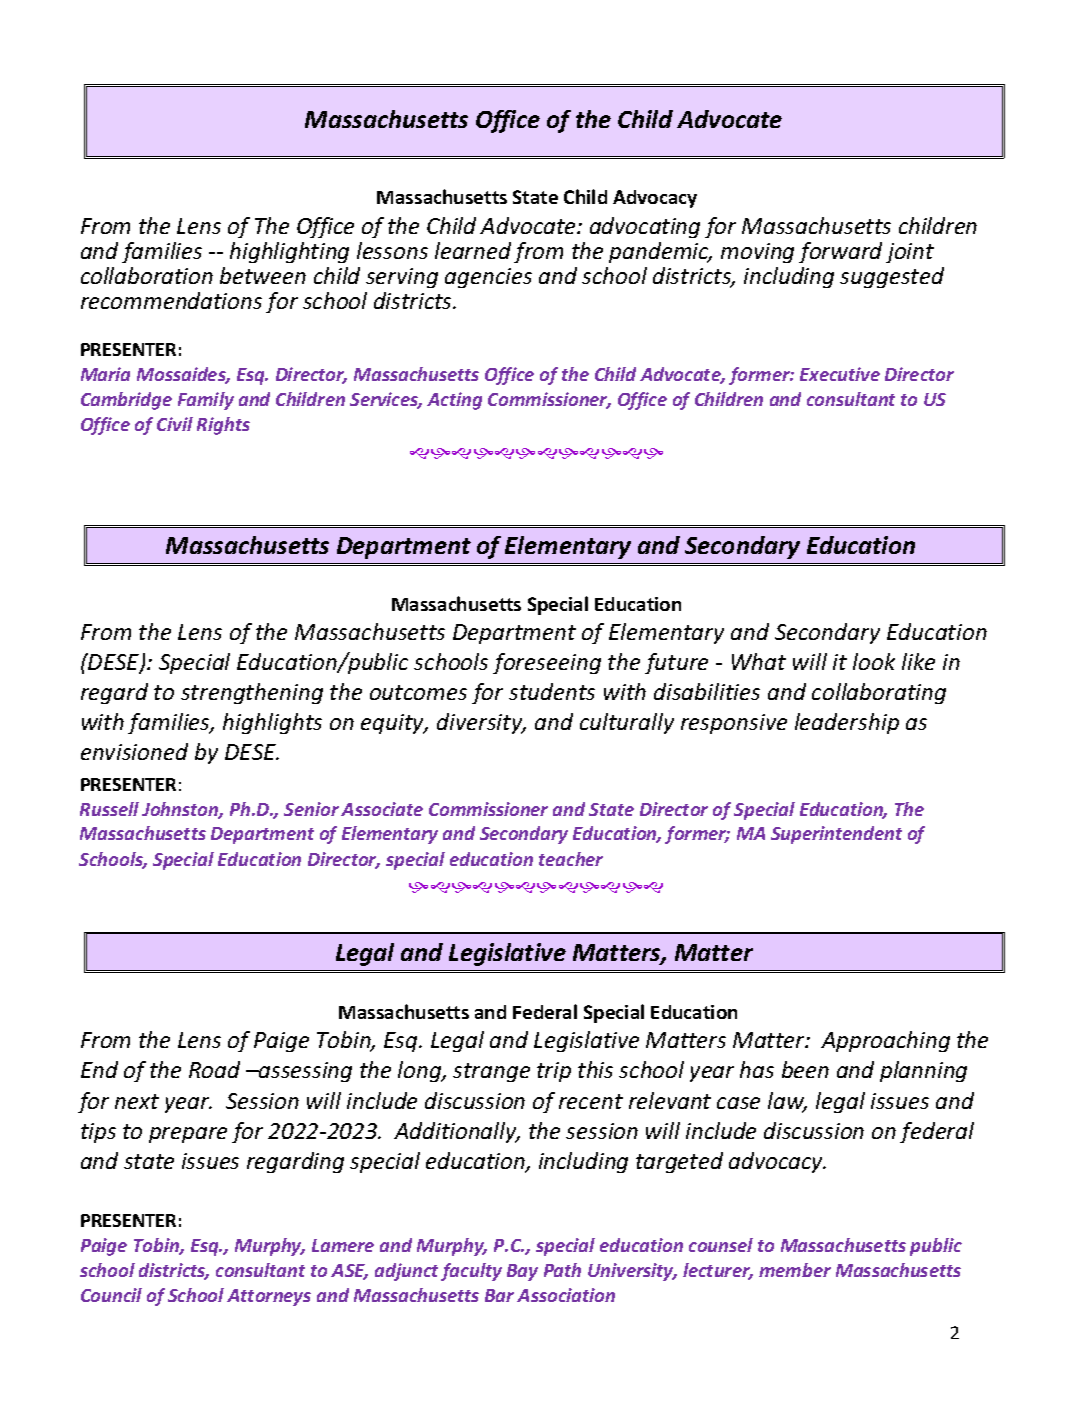 This page has height=1409, width=1088. What do you see at coordinates (836, 835) in the page?
I see `Superintendent` at bounding box center [836, 835].
